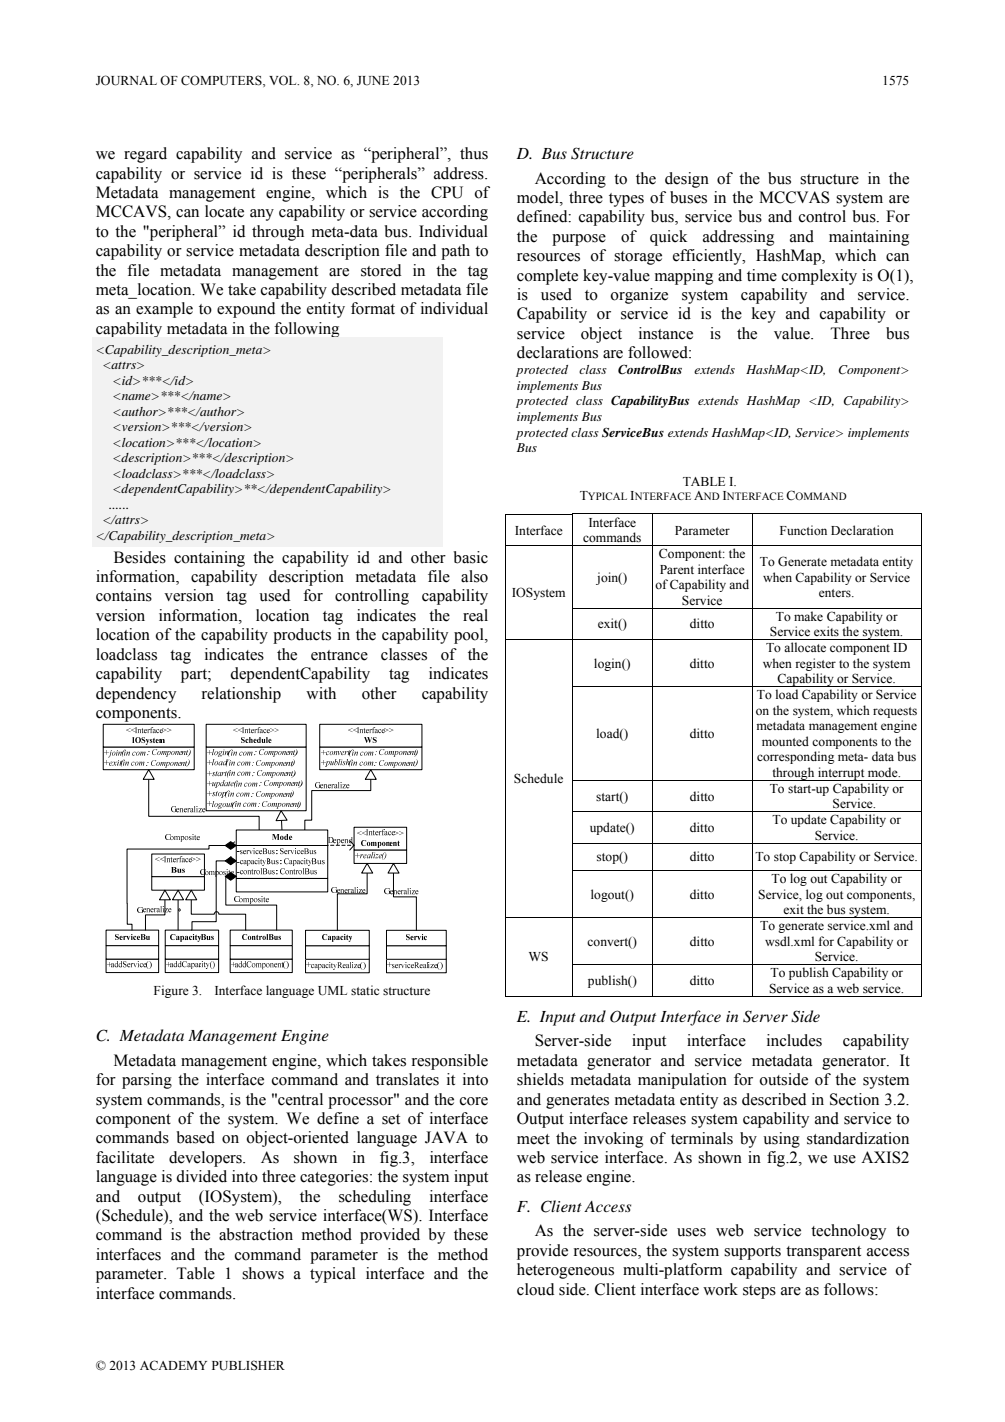 This screenshot has width=1005, height=1422. Describe the element at coordinates (475, 615) in the screenshot. I see `real` at that location.
